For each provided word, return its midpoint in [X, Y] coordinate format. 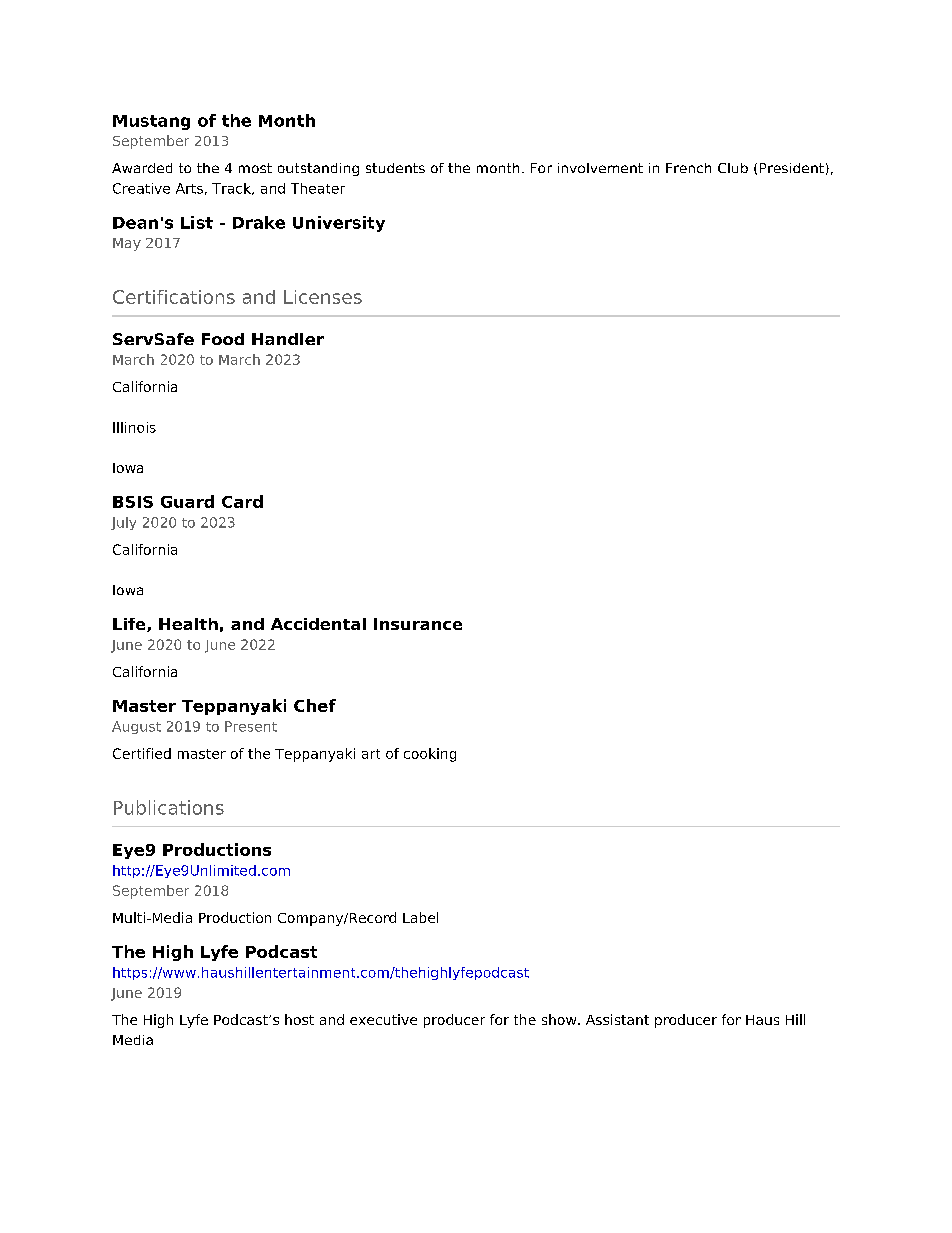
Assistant [617, 1019]
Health [188, 624]
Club [733, 168]
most [255, 168]
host [299, 1019]
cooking [430, 755]
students [395, 168]
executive [383, 1019]
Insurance [418, 624]
